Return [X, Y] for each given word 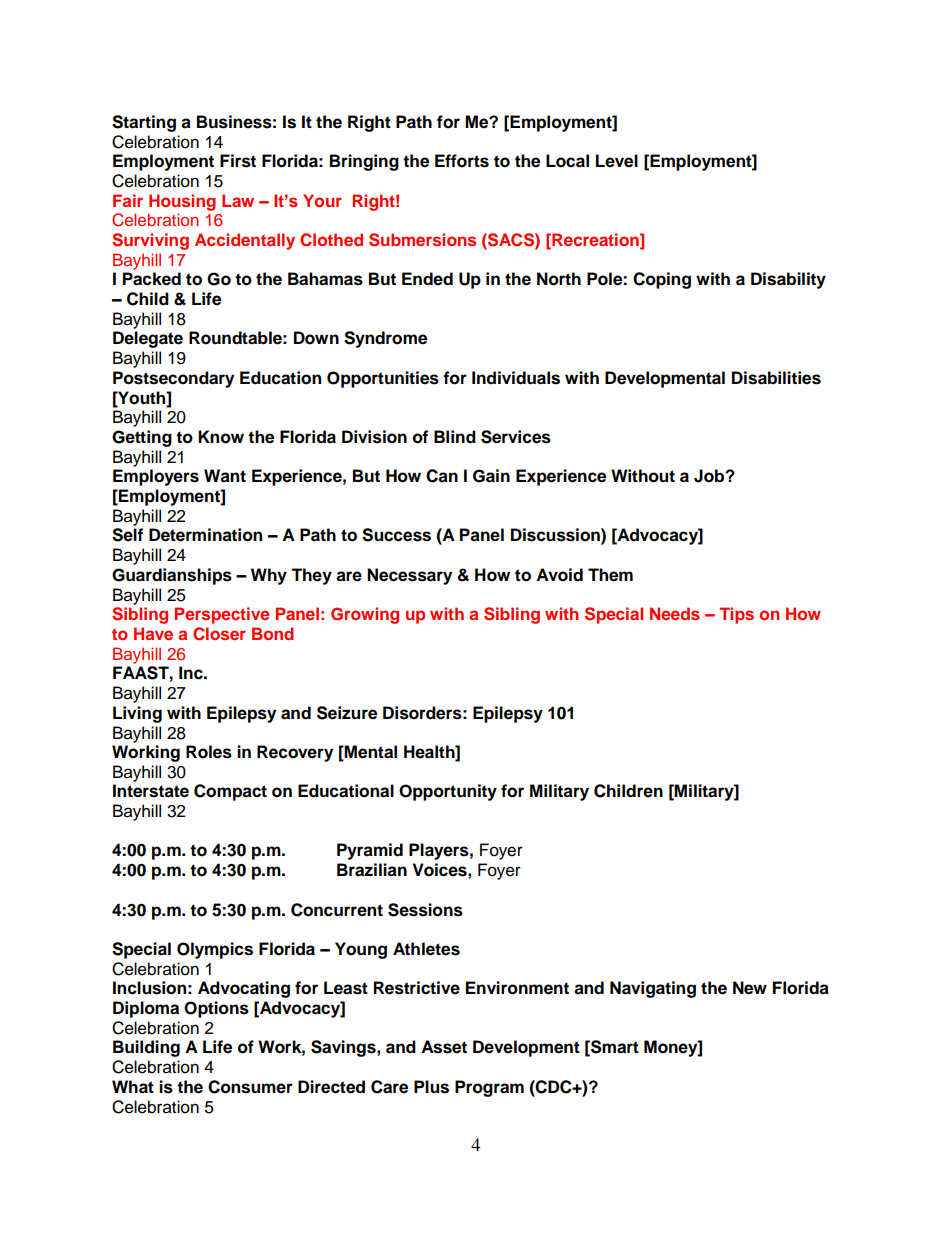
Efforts [462, 161]
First [238, 161]
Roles [209, 752]
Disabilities [776, 378]
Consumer [250, 1087]
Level [617, 161]
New [750, 988]
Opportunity [448, 792]
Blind [455, 437]
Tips [736, 615]
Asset [444, 1047]
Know [221, 437]
